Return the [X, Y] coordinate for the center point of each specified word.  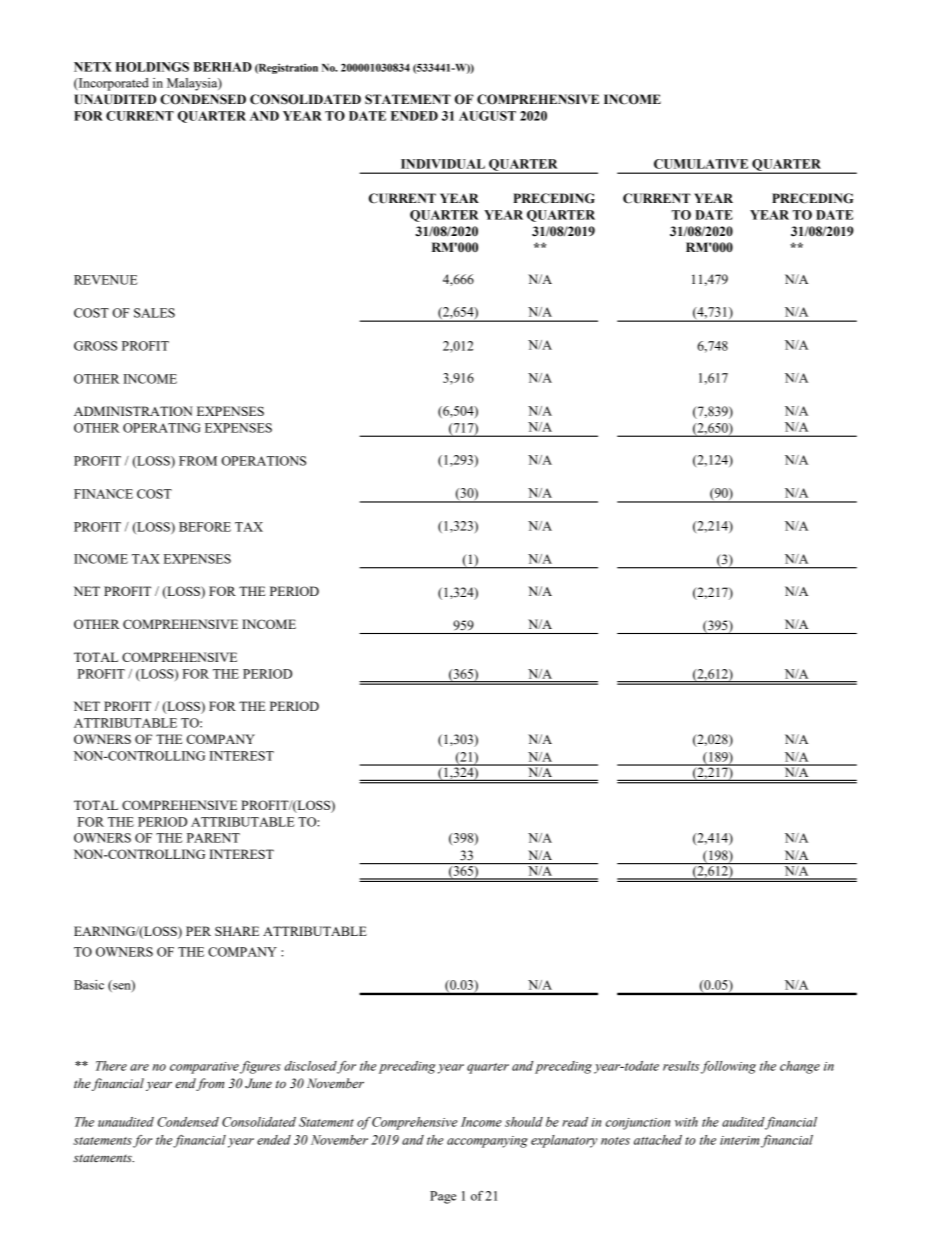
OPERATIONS [264, 461]
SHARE [237, 931]
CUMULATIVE [701, 164]
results [681, 1066]
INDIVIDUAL [443, 164]
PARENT [213, 838]
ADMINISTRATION [133, 411]
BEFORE [205, 527]
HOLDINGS [152, 67]
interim [739, 1140]
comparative [204, 1068]
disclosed [311, 1067]
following [728, 1067]
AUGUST [487, 116]
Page [443, 1197]
